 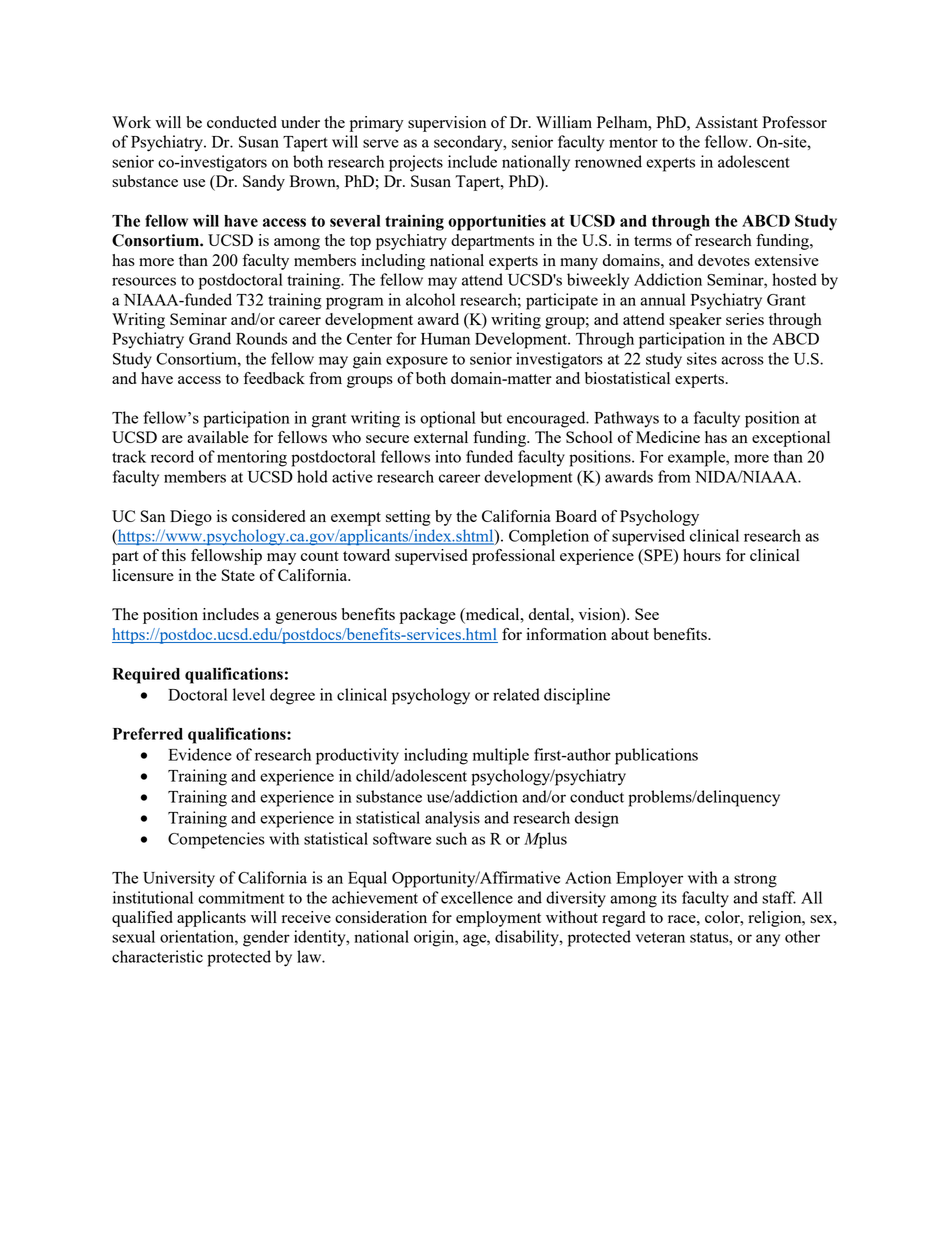 What do you see at coordinates (264, 183) in the page?
I see `Sandy` at bounding box center [264, 183].
